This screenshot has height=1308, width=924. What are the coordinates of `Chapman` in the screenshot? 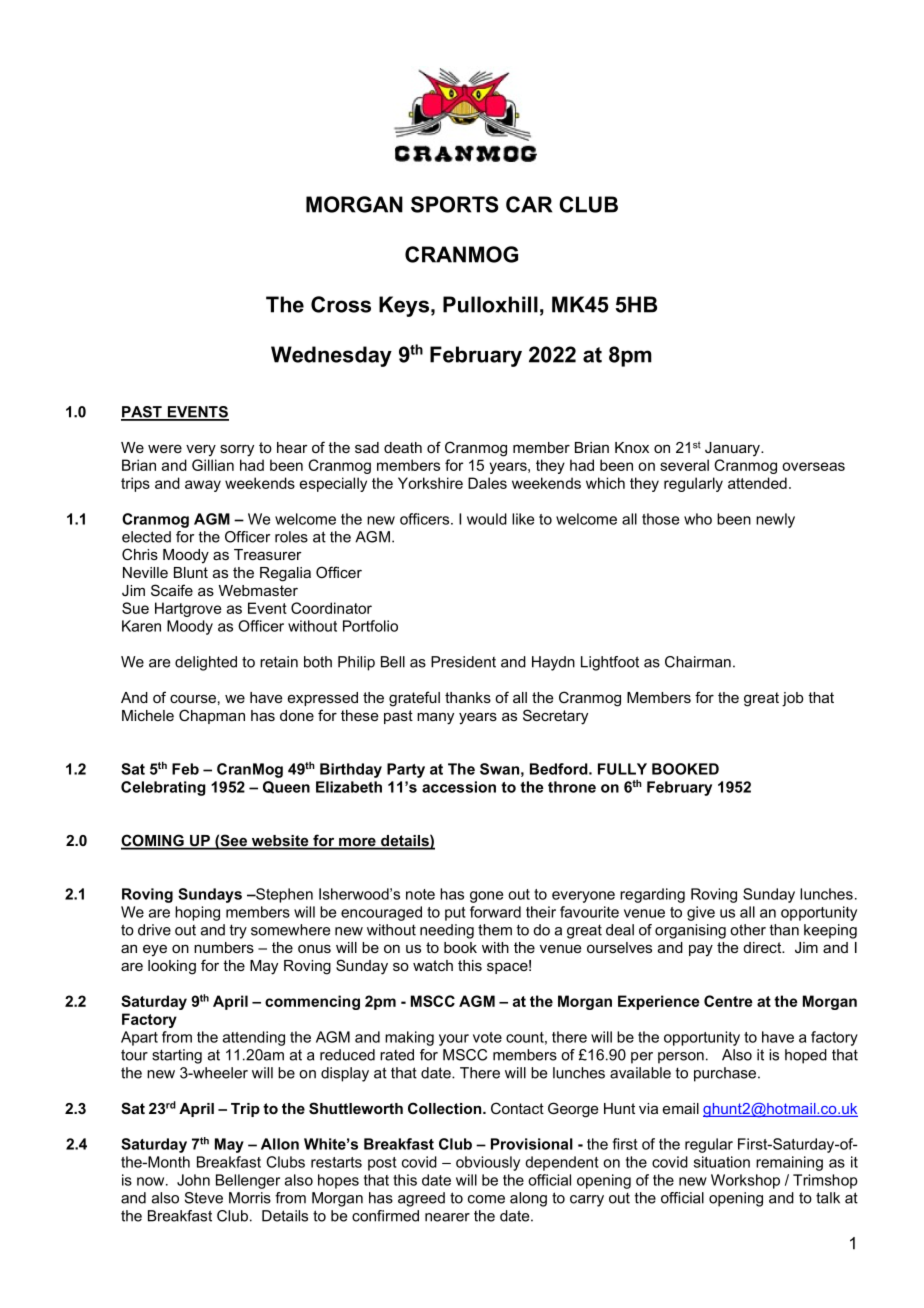 It's located at (212, 716).
